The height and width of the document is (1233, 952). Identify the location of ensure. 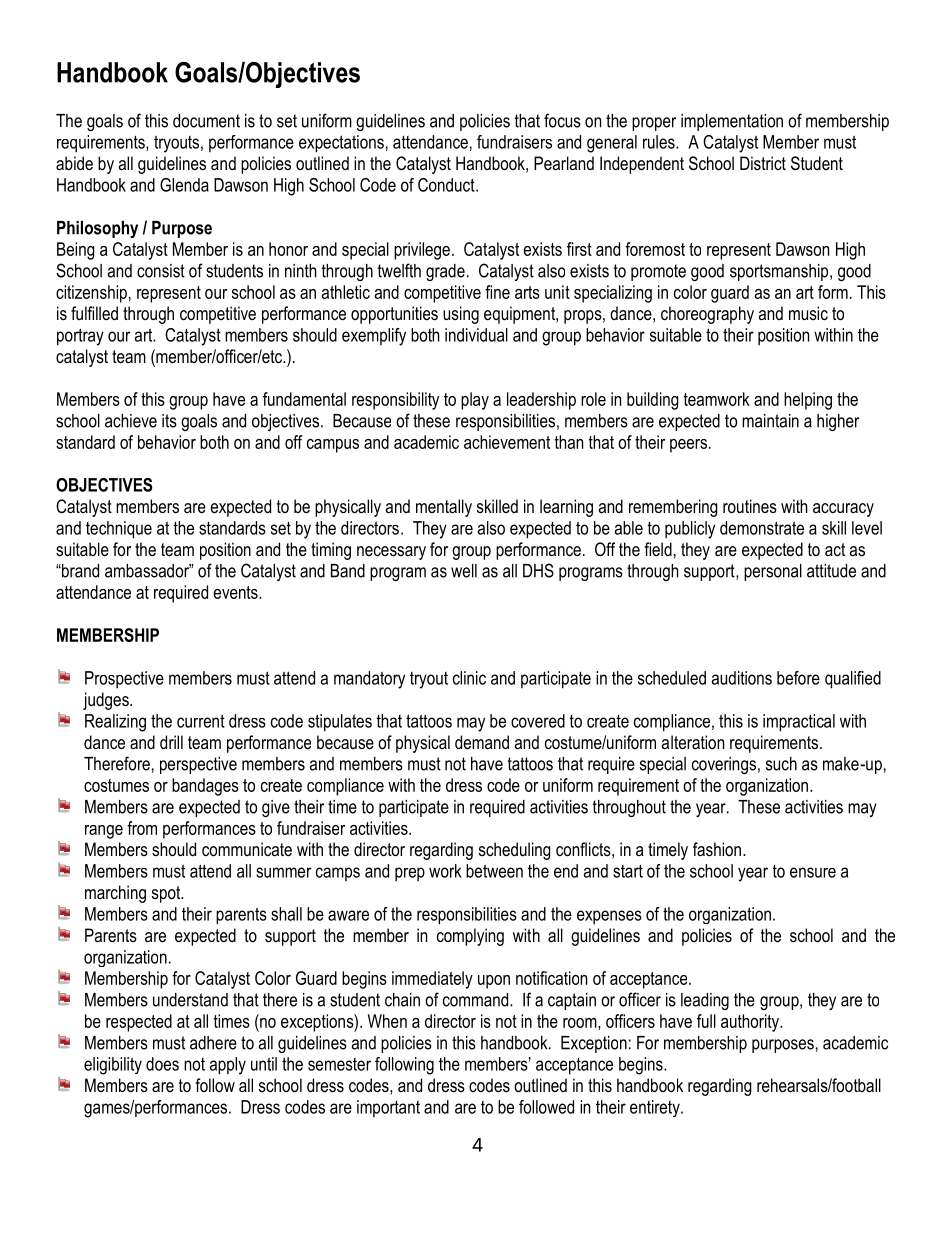
(813, 872).
